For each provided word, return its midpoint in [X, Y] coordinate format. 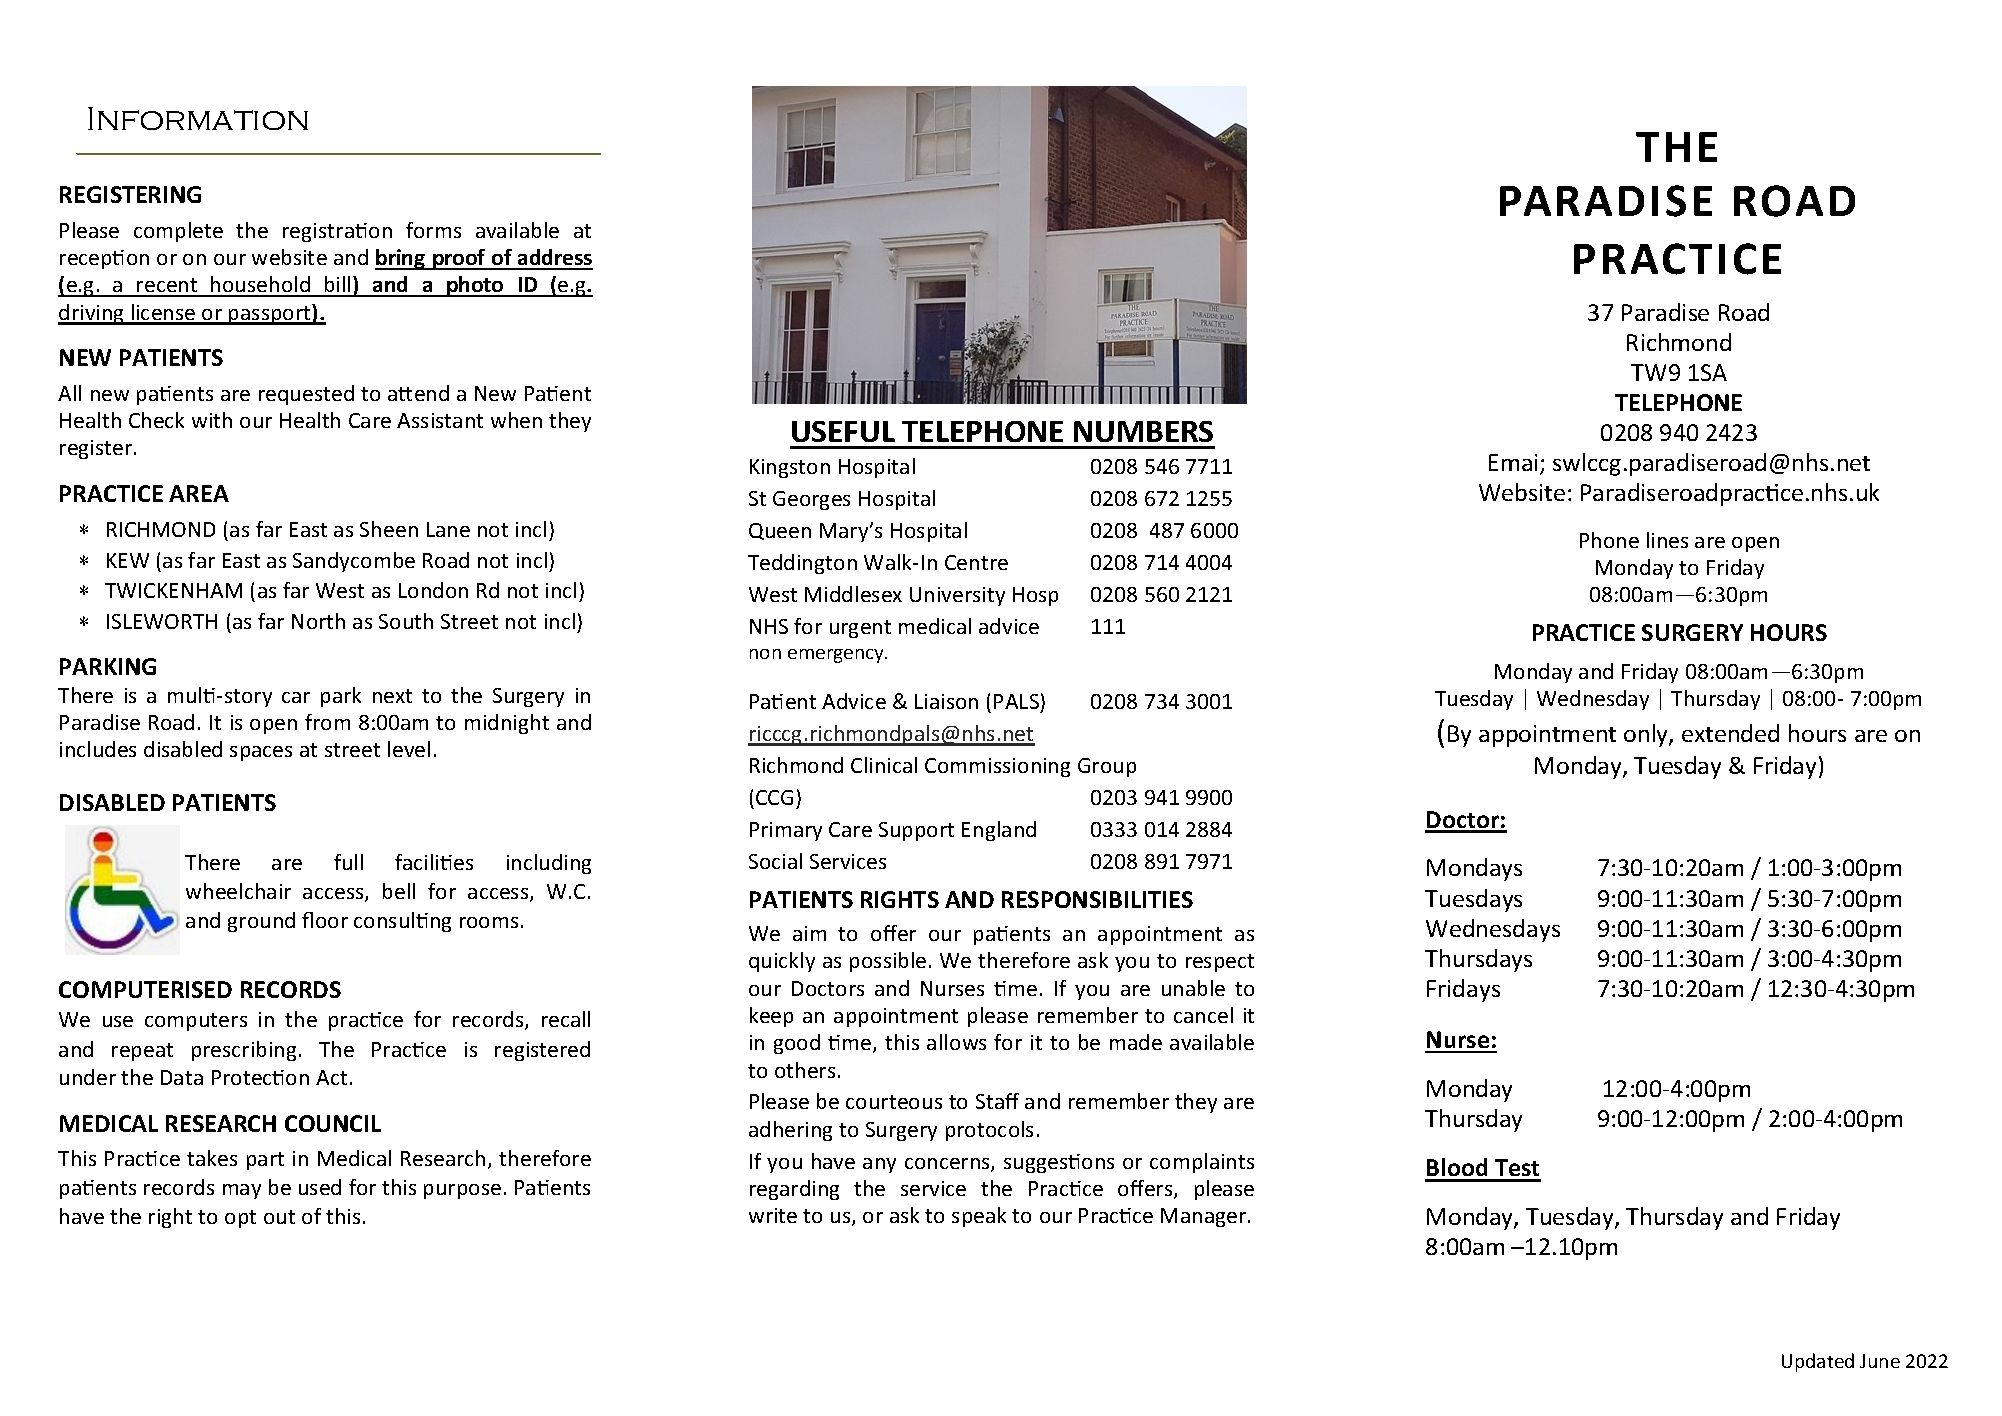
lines [1667, 540]
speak [979, 1217]
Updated [1818, 1362]
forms [433, 230]
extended [1730, 733]
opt [240, 1219]
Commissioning [997, 767]
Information [198, 118]
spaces [261, 753]
